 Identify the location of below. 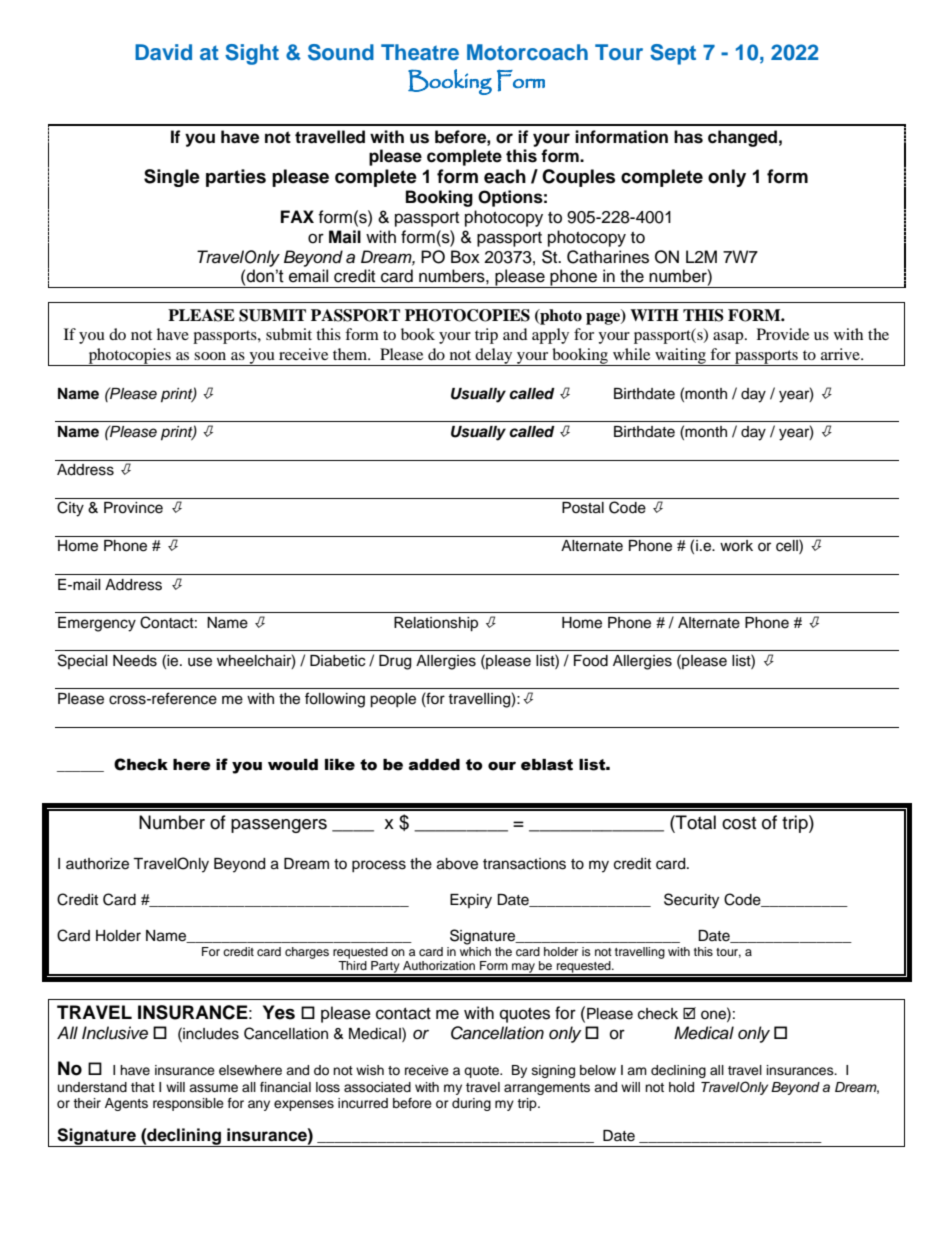
(598, 1070).
